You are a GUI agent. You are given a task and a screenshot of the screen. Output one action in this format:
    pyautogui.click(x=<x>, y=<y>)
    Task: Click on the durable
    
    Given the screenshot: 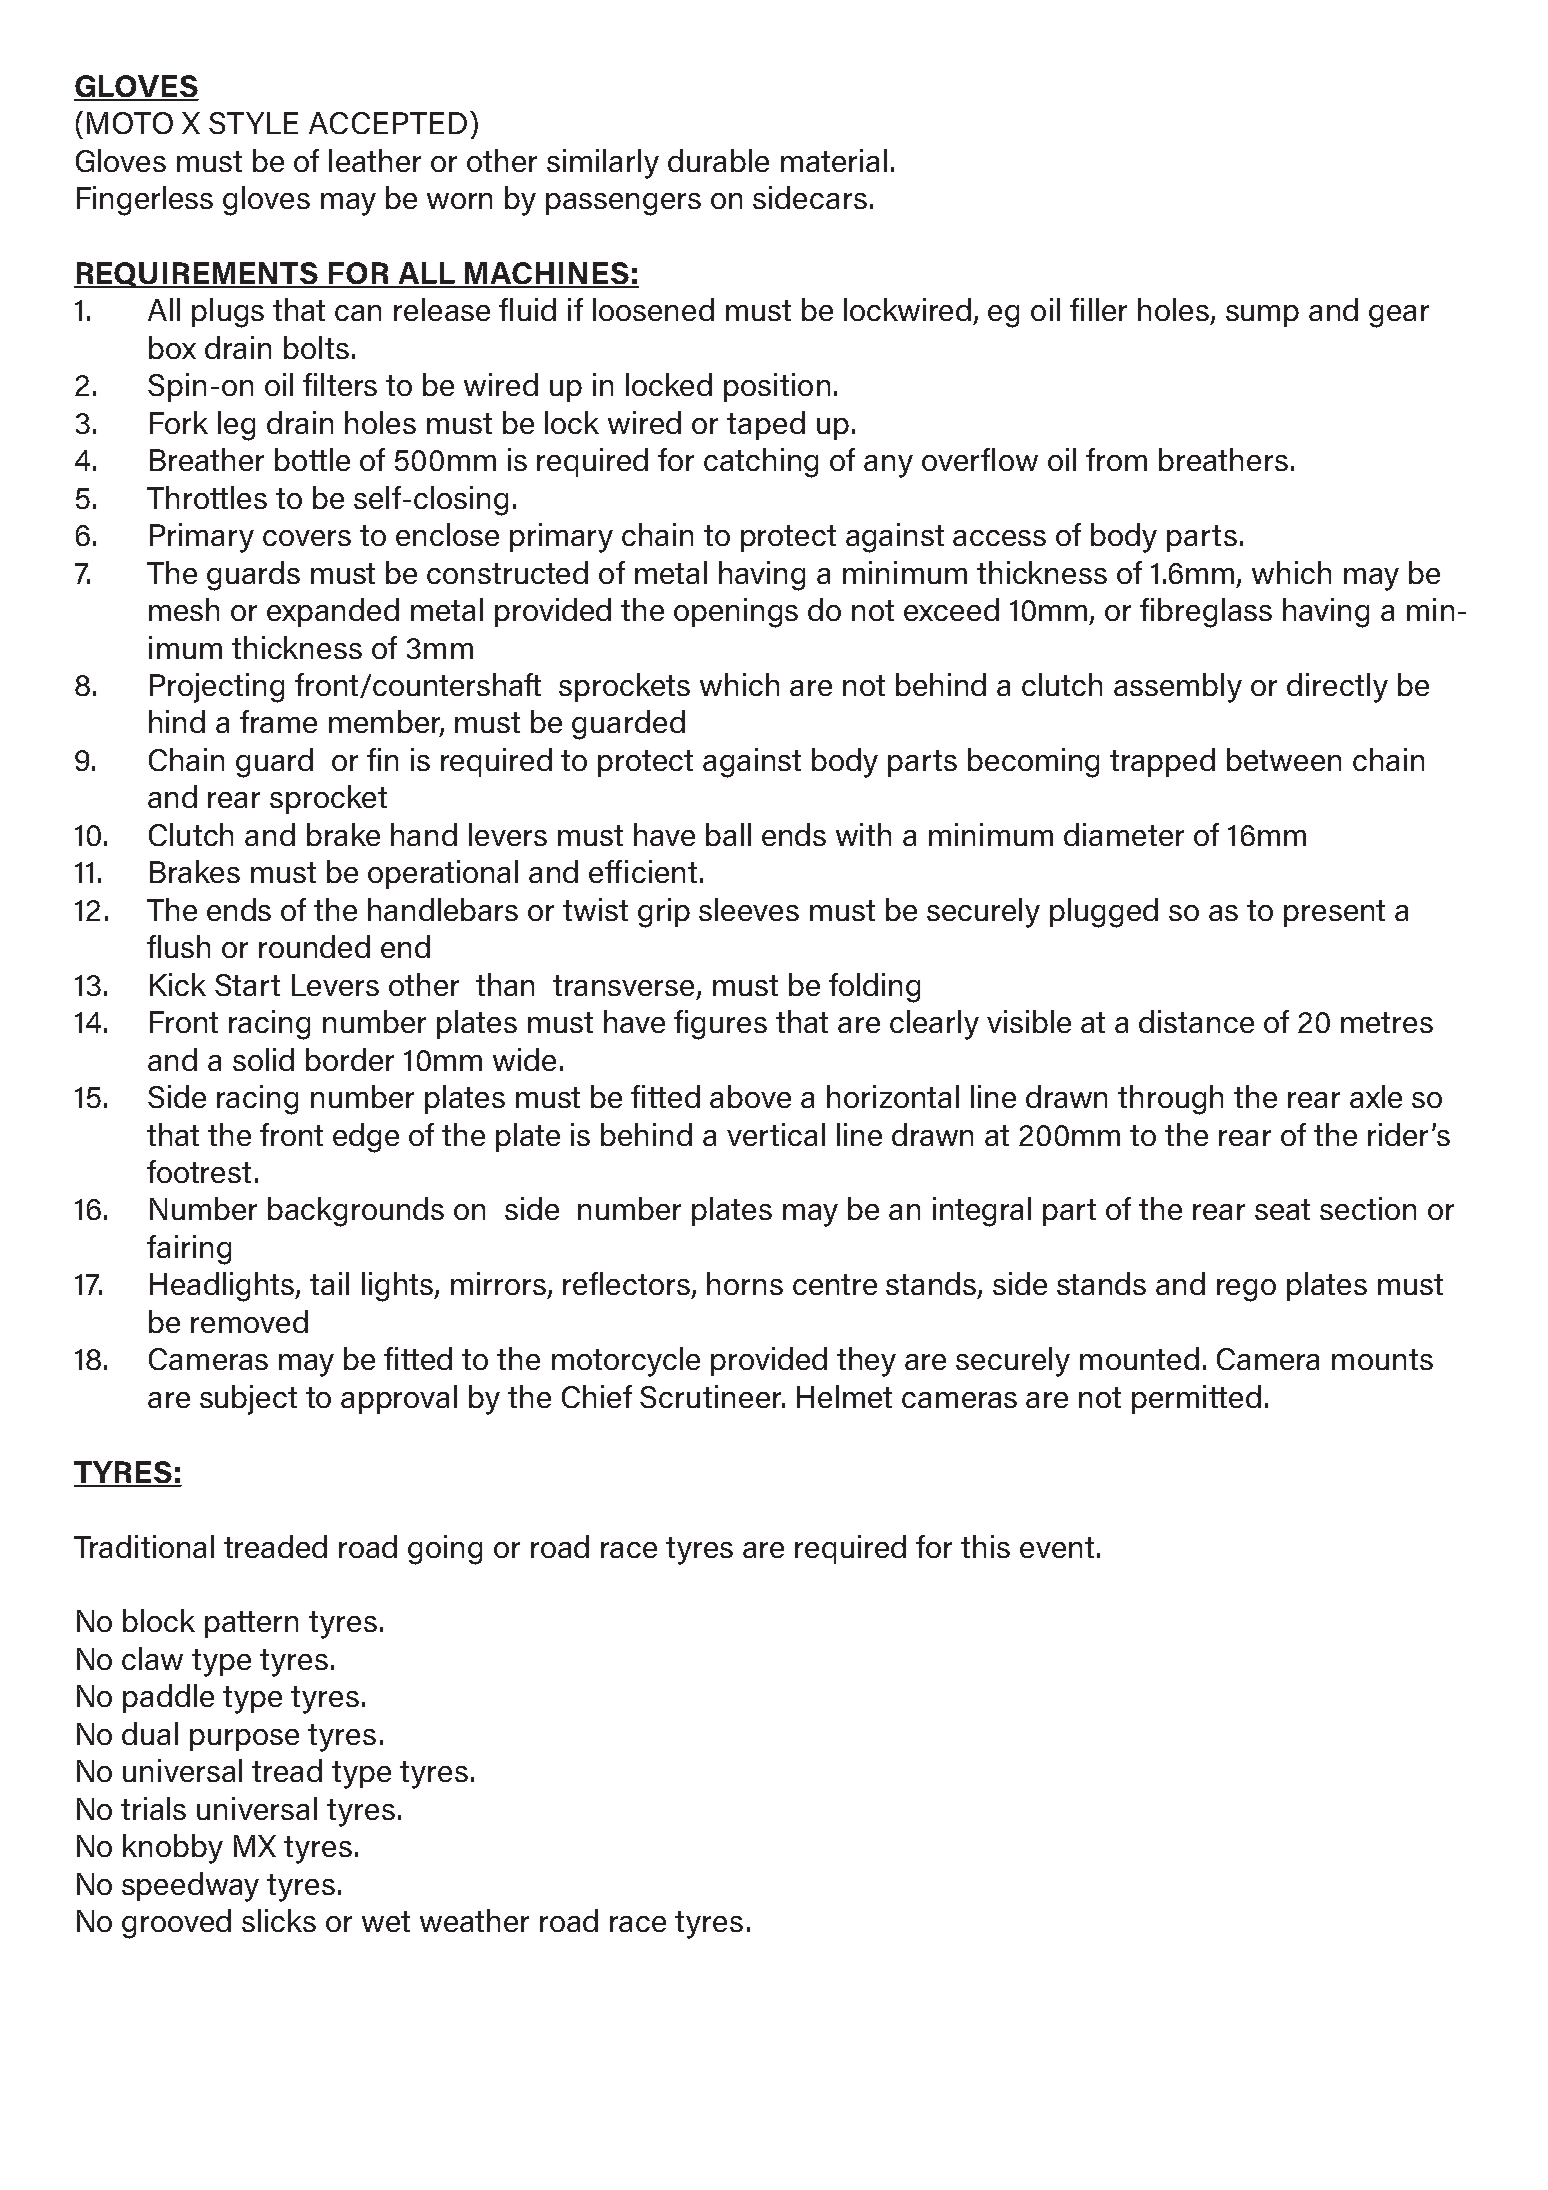 What is the action you would take?
    pyautogui.click(x=718, y=160)
